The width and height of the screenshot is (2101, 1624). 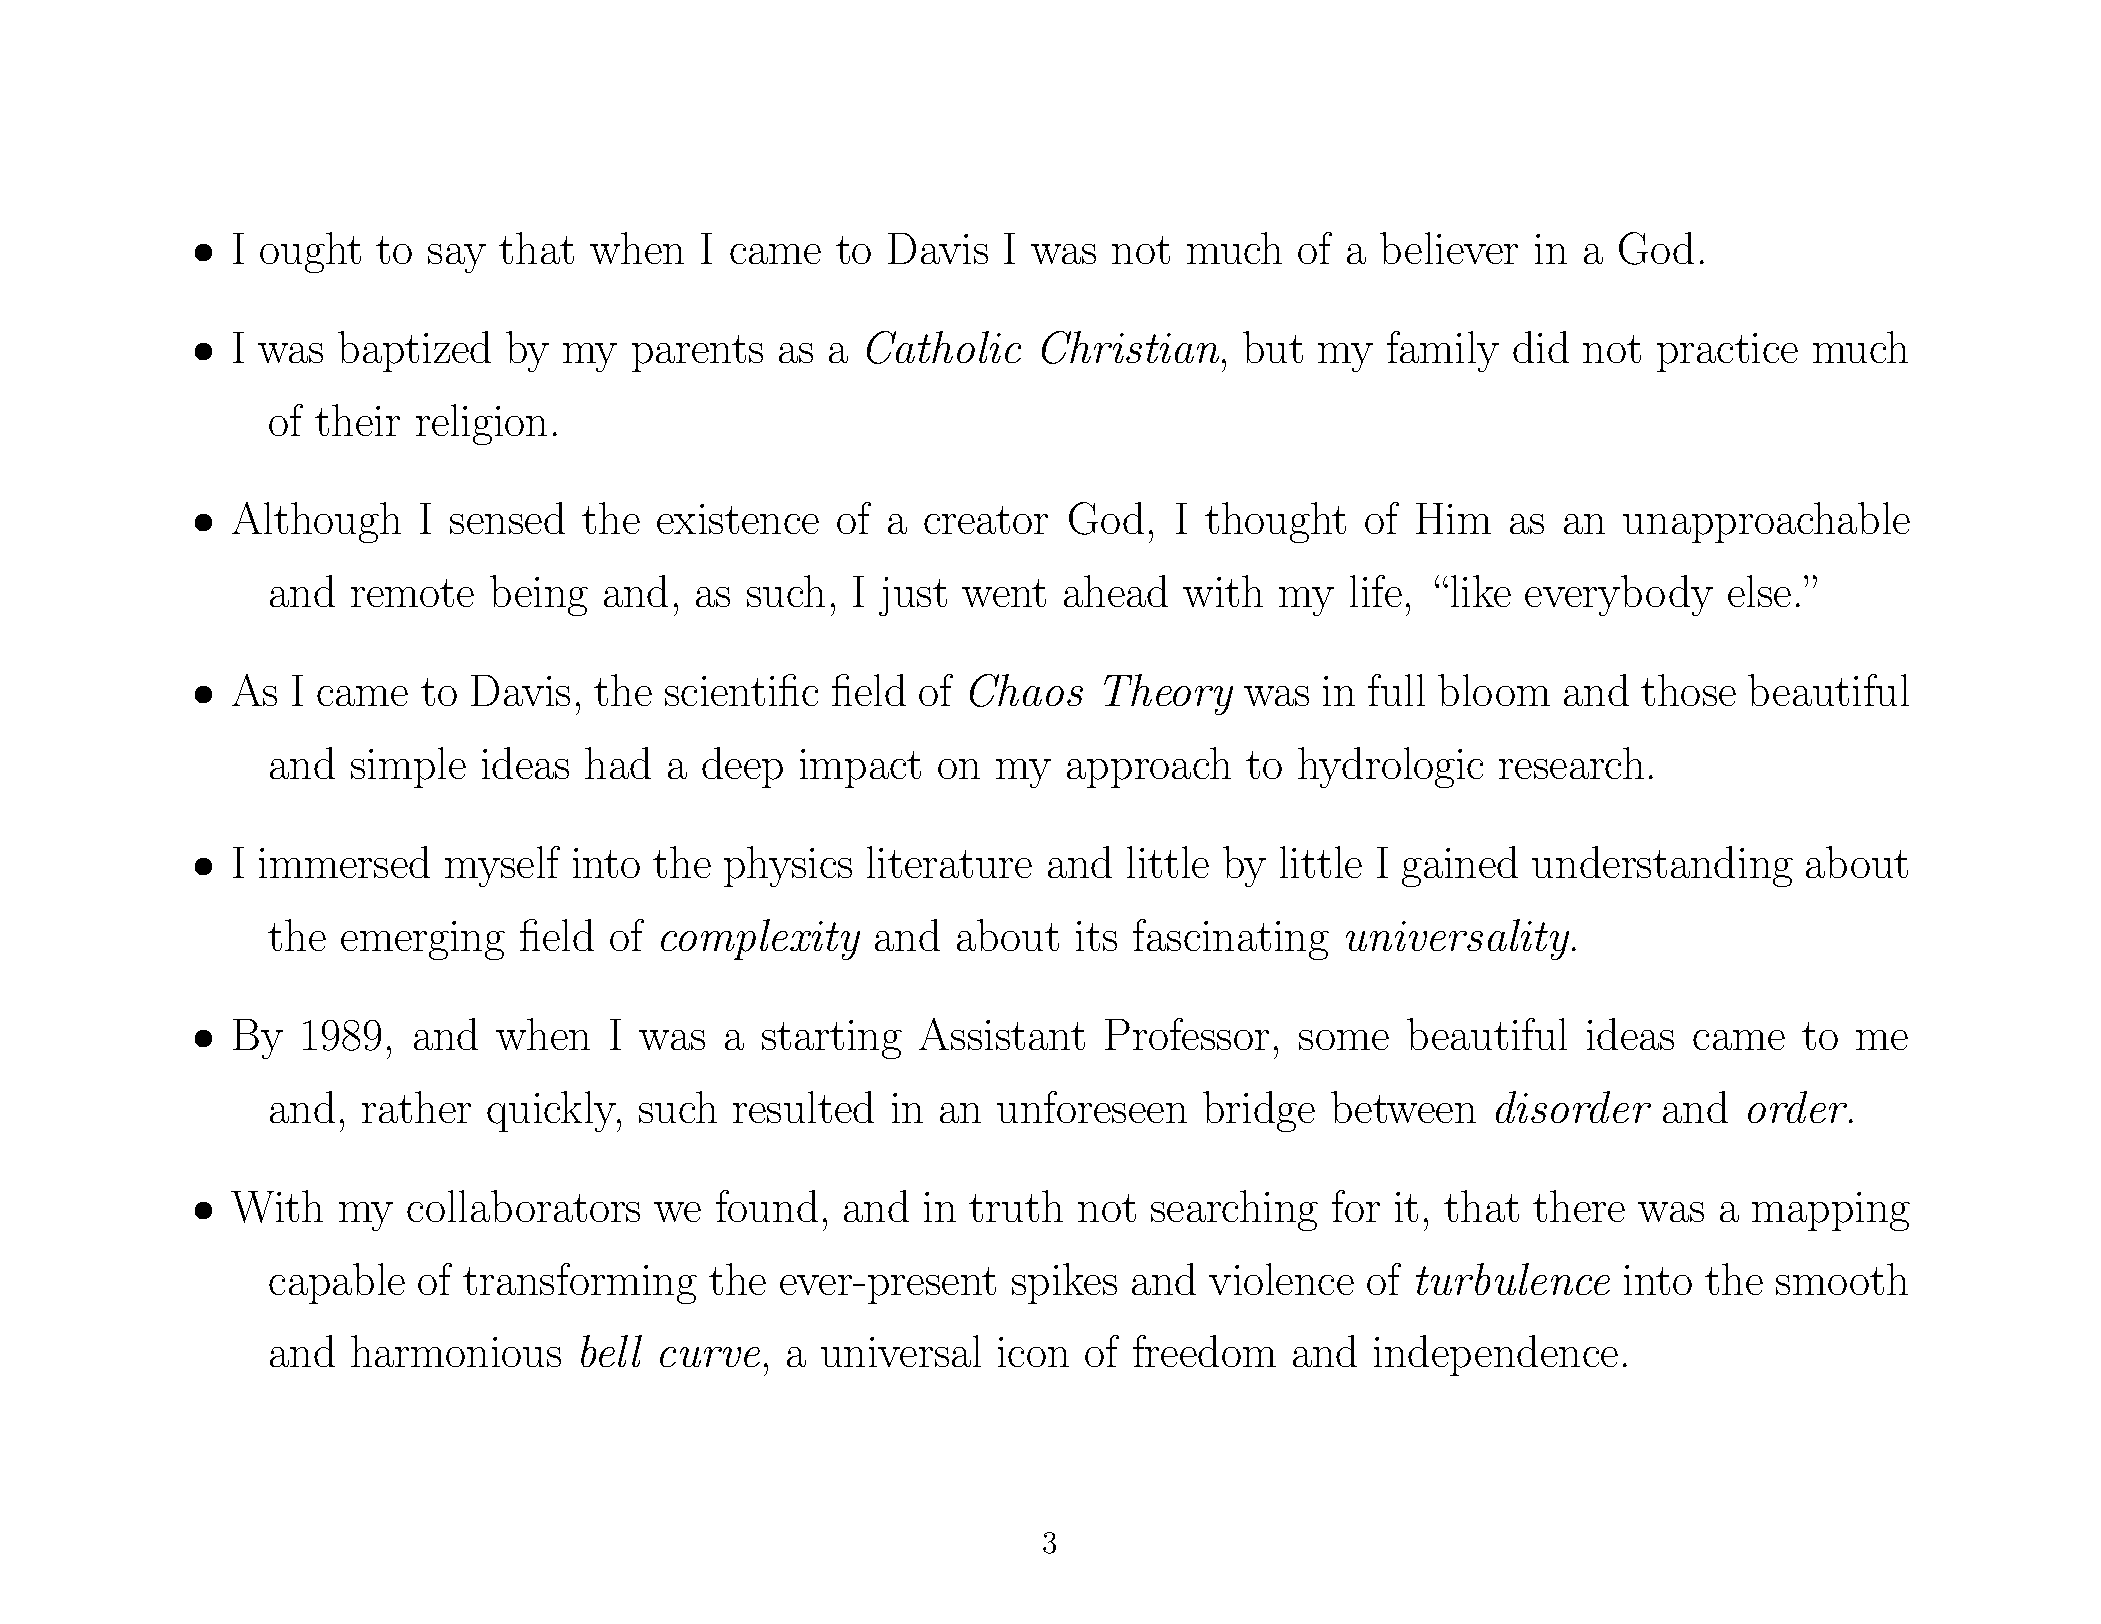 I want to click on simple, so click(x=408, y=767).
